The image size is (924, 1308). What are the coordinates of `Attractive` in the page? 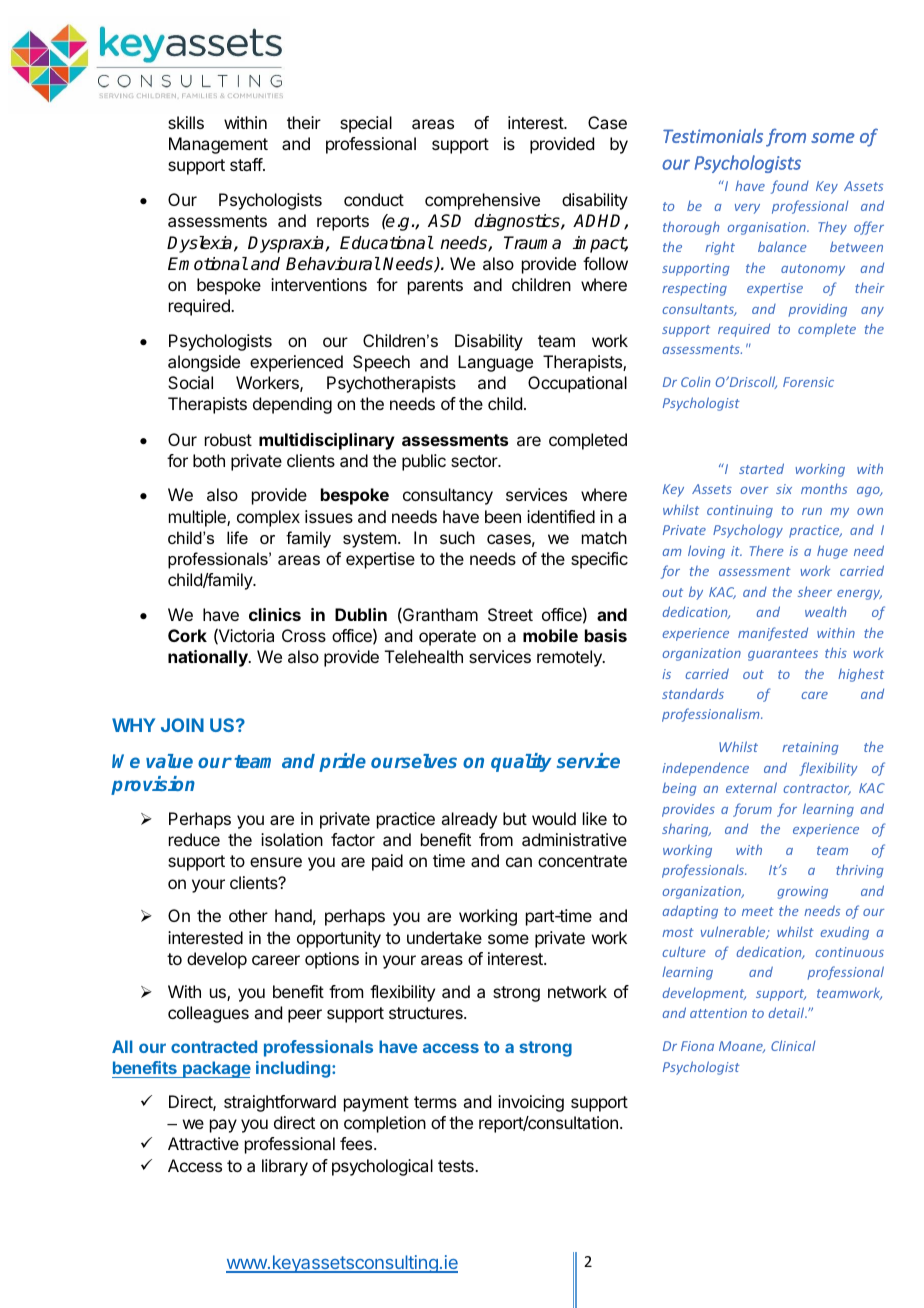 It's located at (203, 1143).
